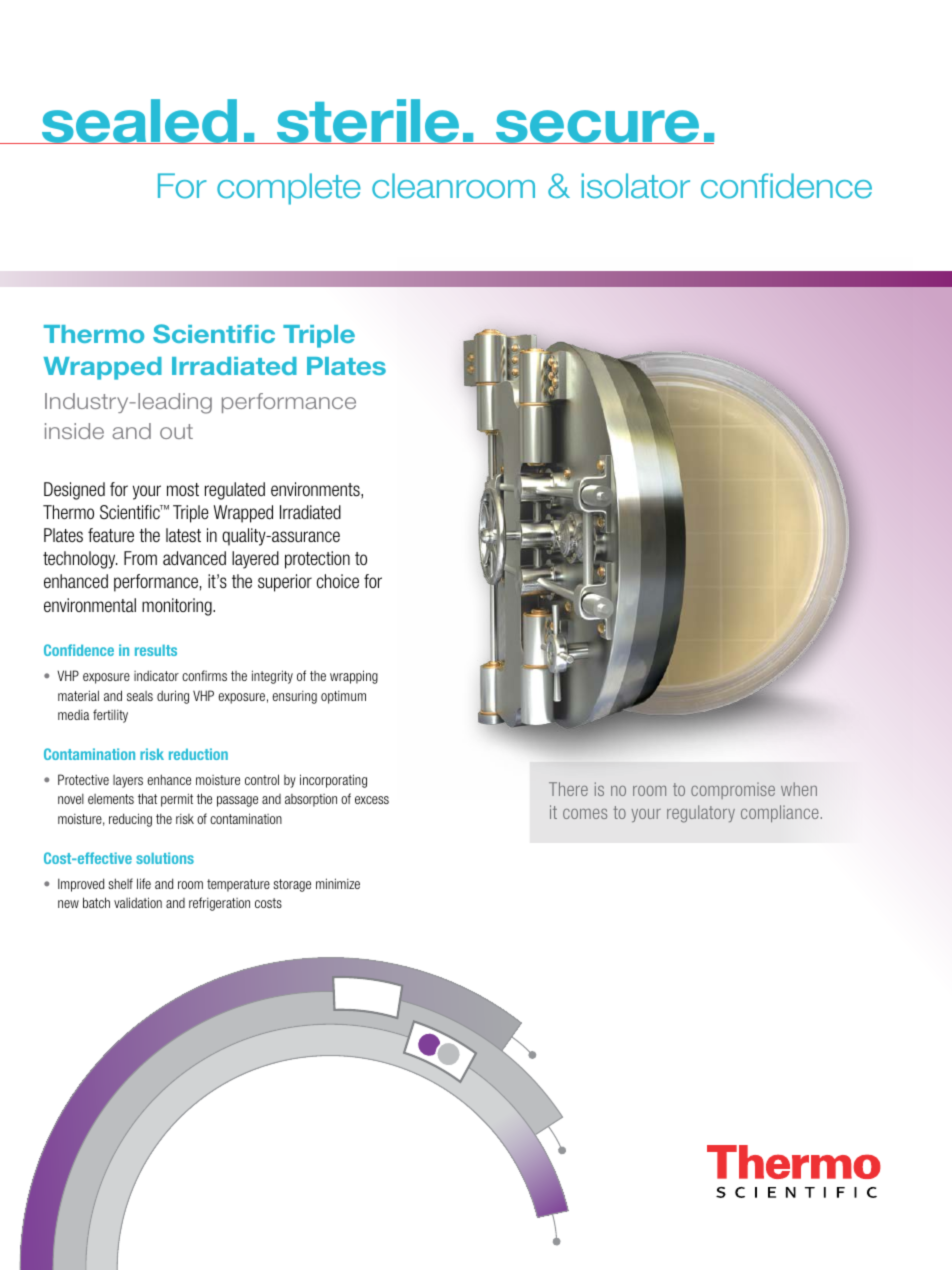 The image size is (952, 1270). I want to click on compromise, so click(733, 790).
